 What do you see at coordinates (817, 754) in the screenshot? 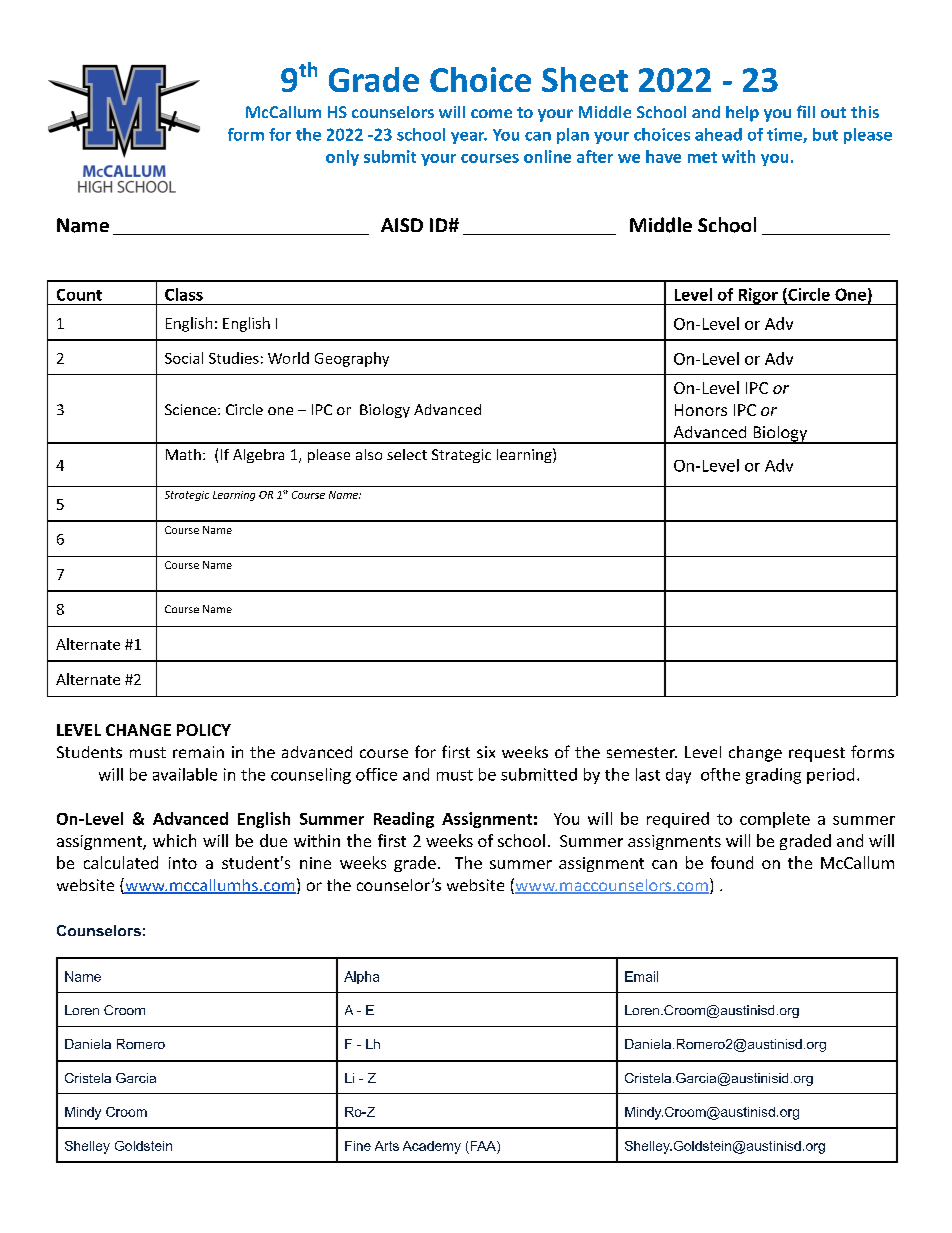
I see `request` at bounding box center [817, 754].
